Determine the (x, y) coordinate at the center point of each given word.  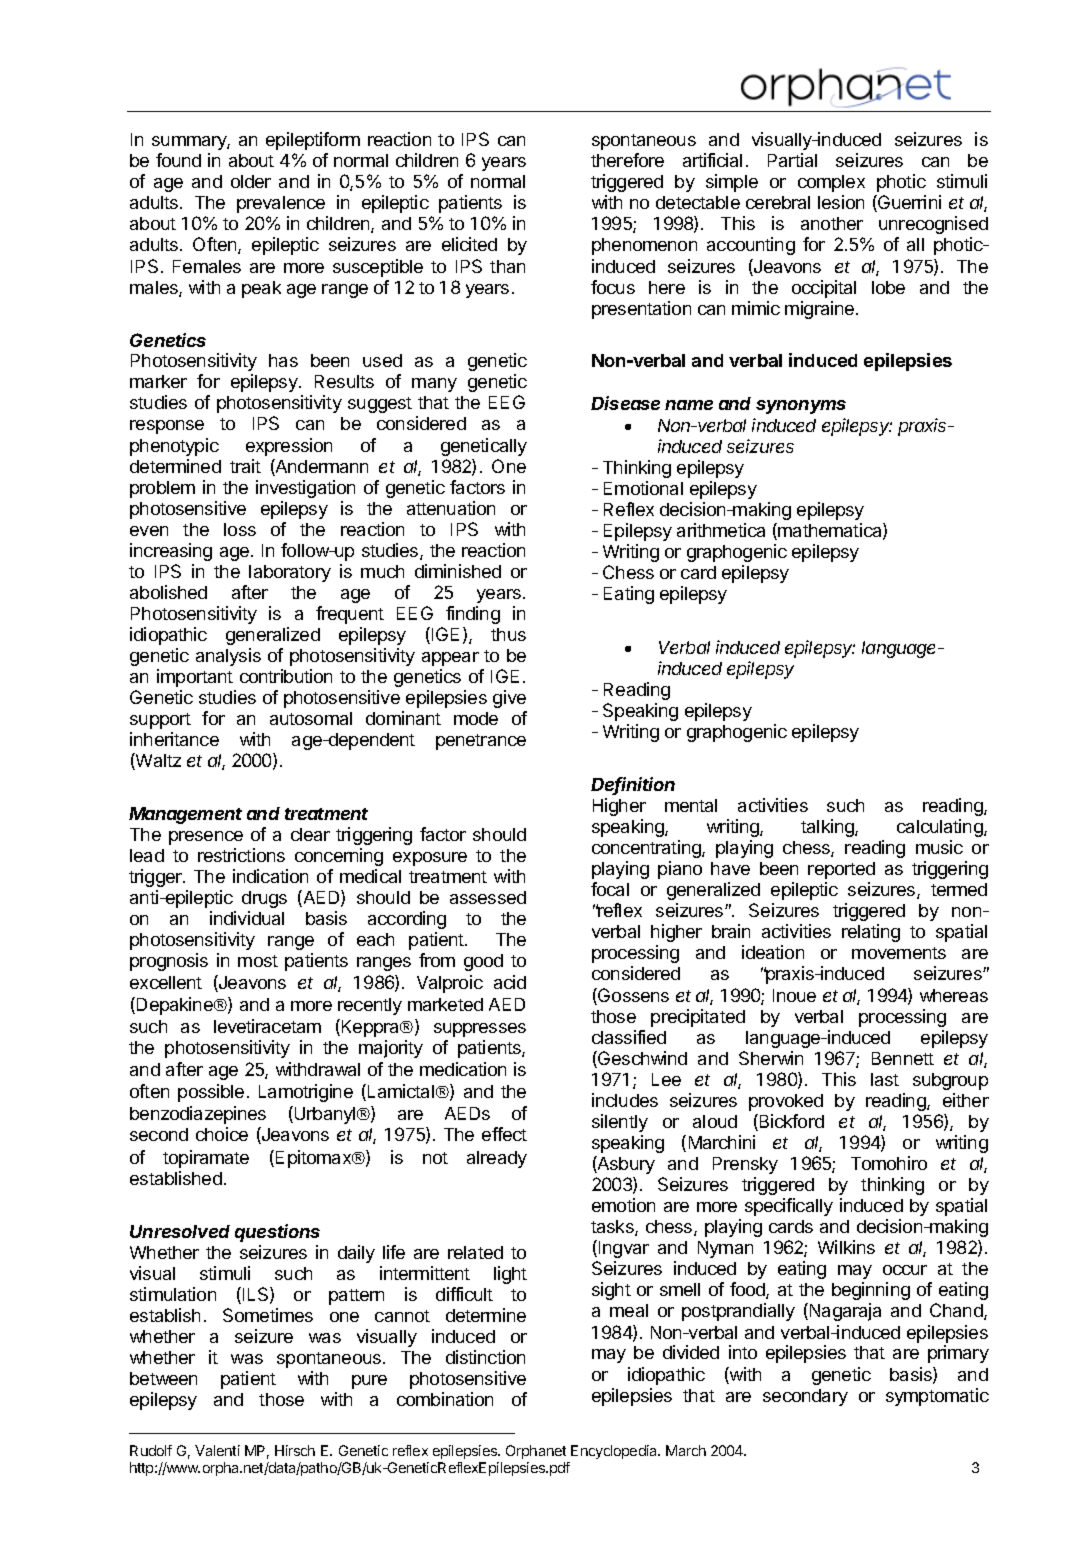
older (251, 181)
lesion (841, 202)
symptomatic (937, 1397)
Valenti (217, 1450)
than (507, 266)
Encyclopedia (615, 1452)
